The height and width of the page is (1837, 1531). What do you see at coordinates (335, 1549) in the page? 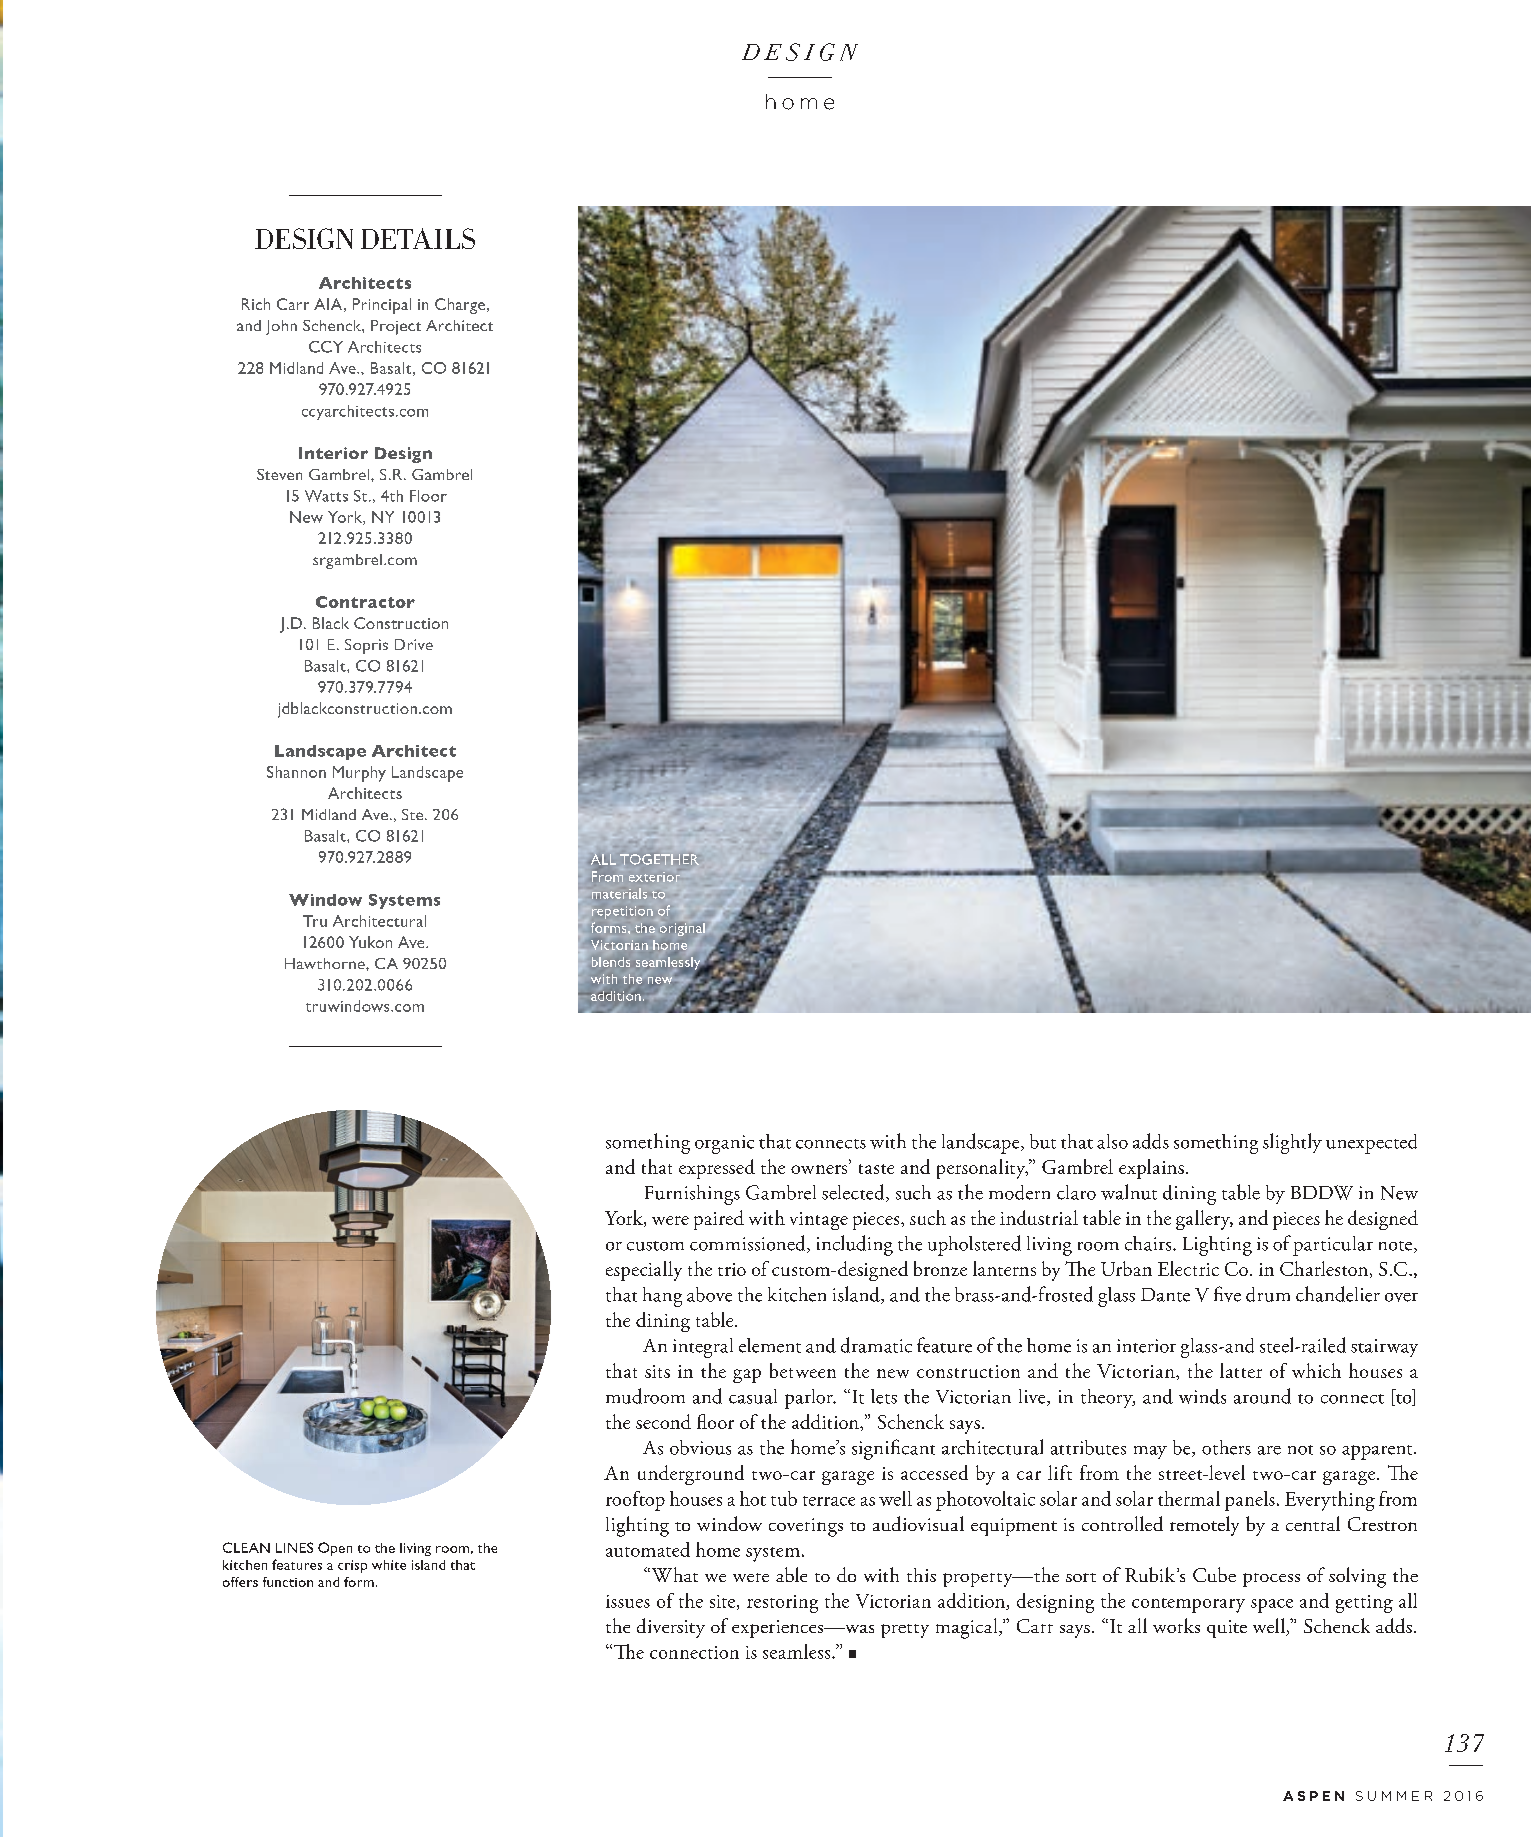
I see `Open` at bounding box center [335, 1549].
